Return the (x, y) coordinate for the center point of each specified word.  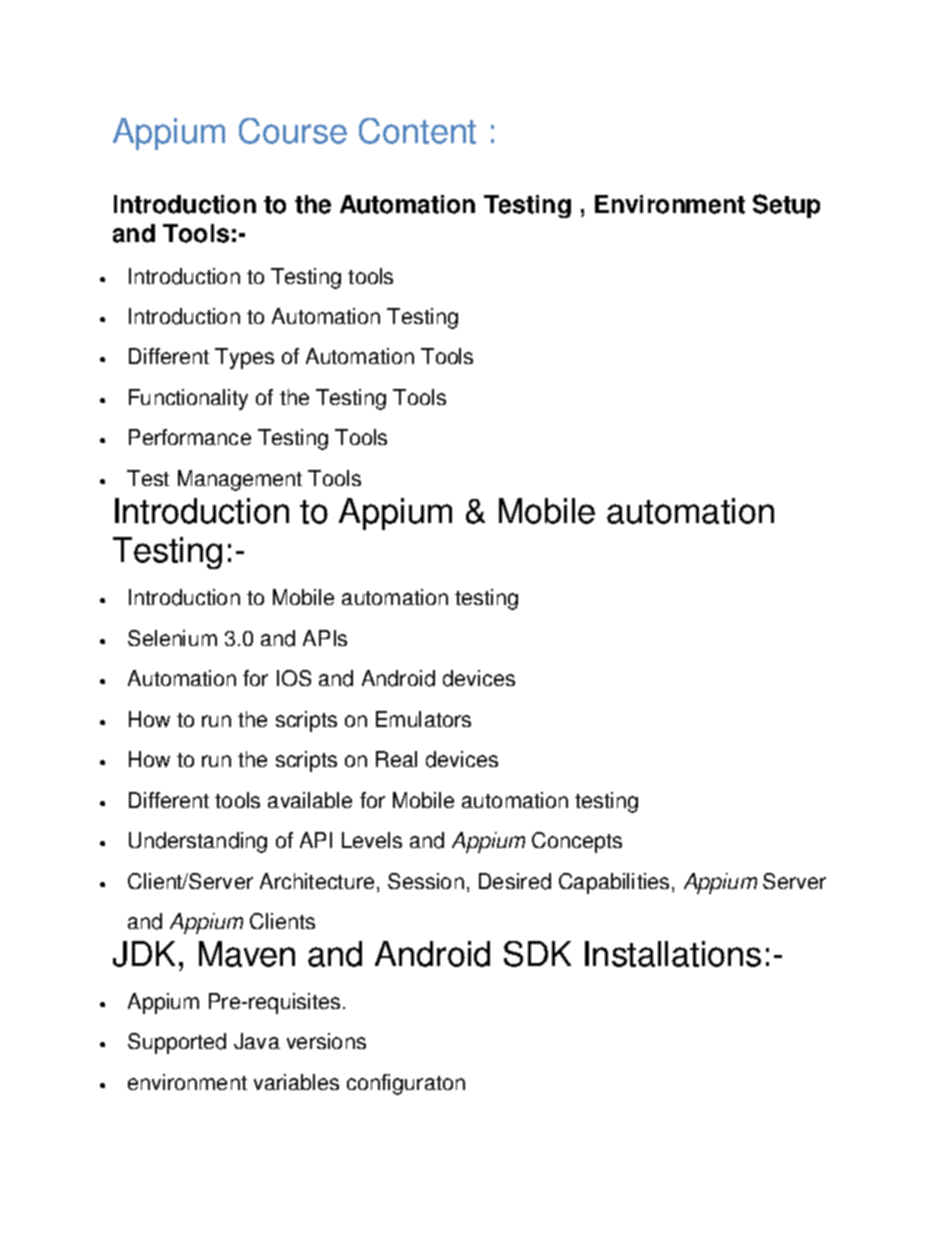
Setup (786, 206)
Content (417, 131)
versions (326, 1041)
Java (257, 1041)
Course (293, 131)
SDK (537, 954)
